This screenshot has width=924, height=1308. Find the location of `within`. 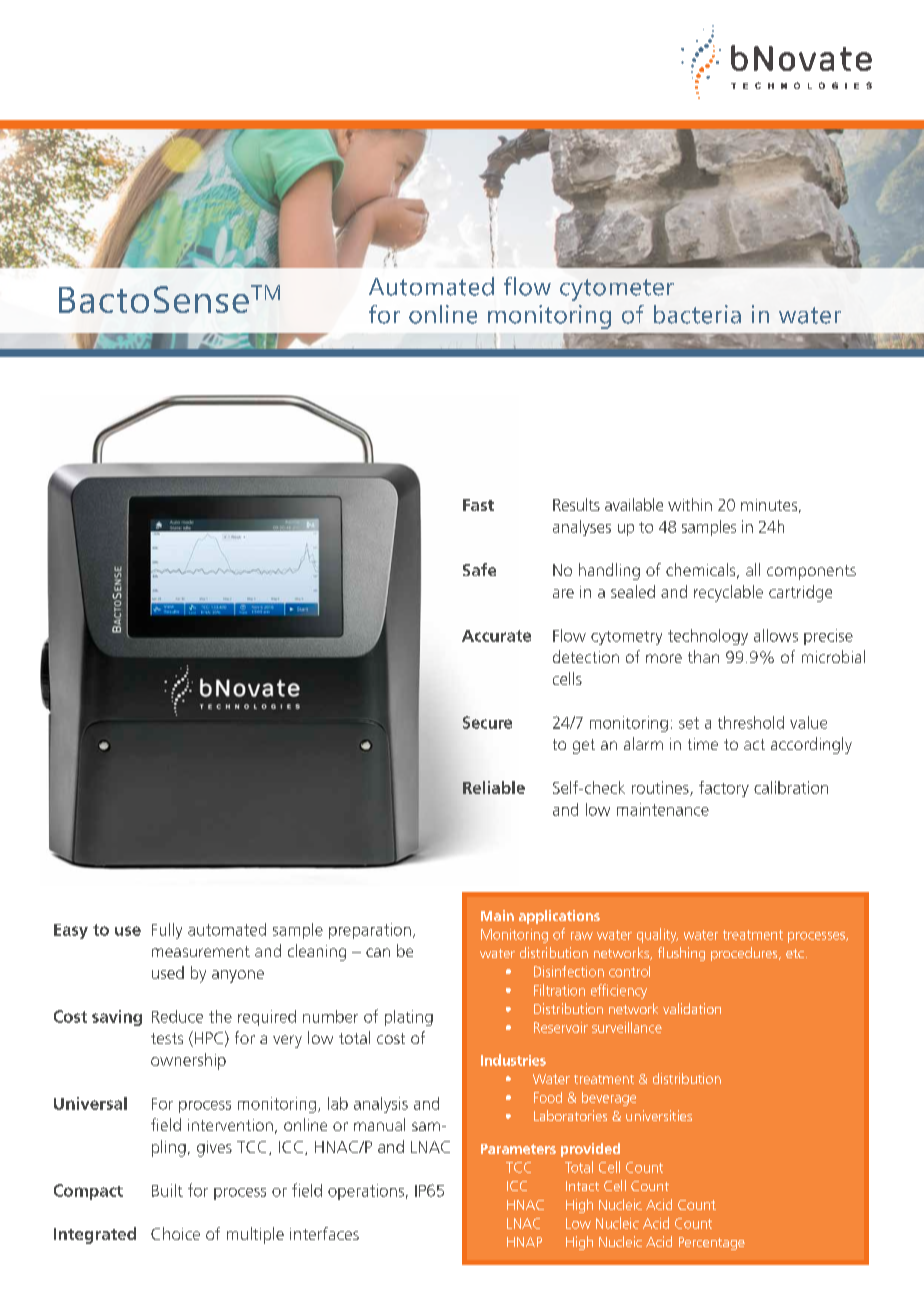

within is located at coordinates (690, 504).
